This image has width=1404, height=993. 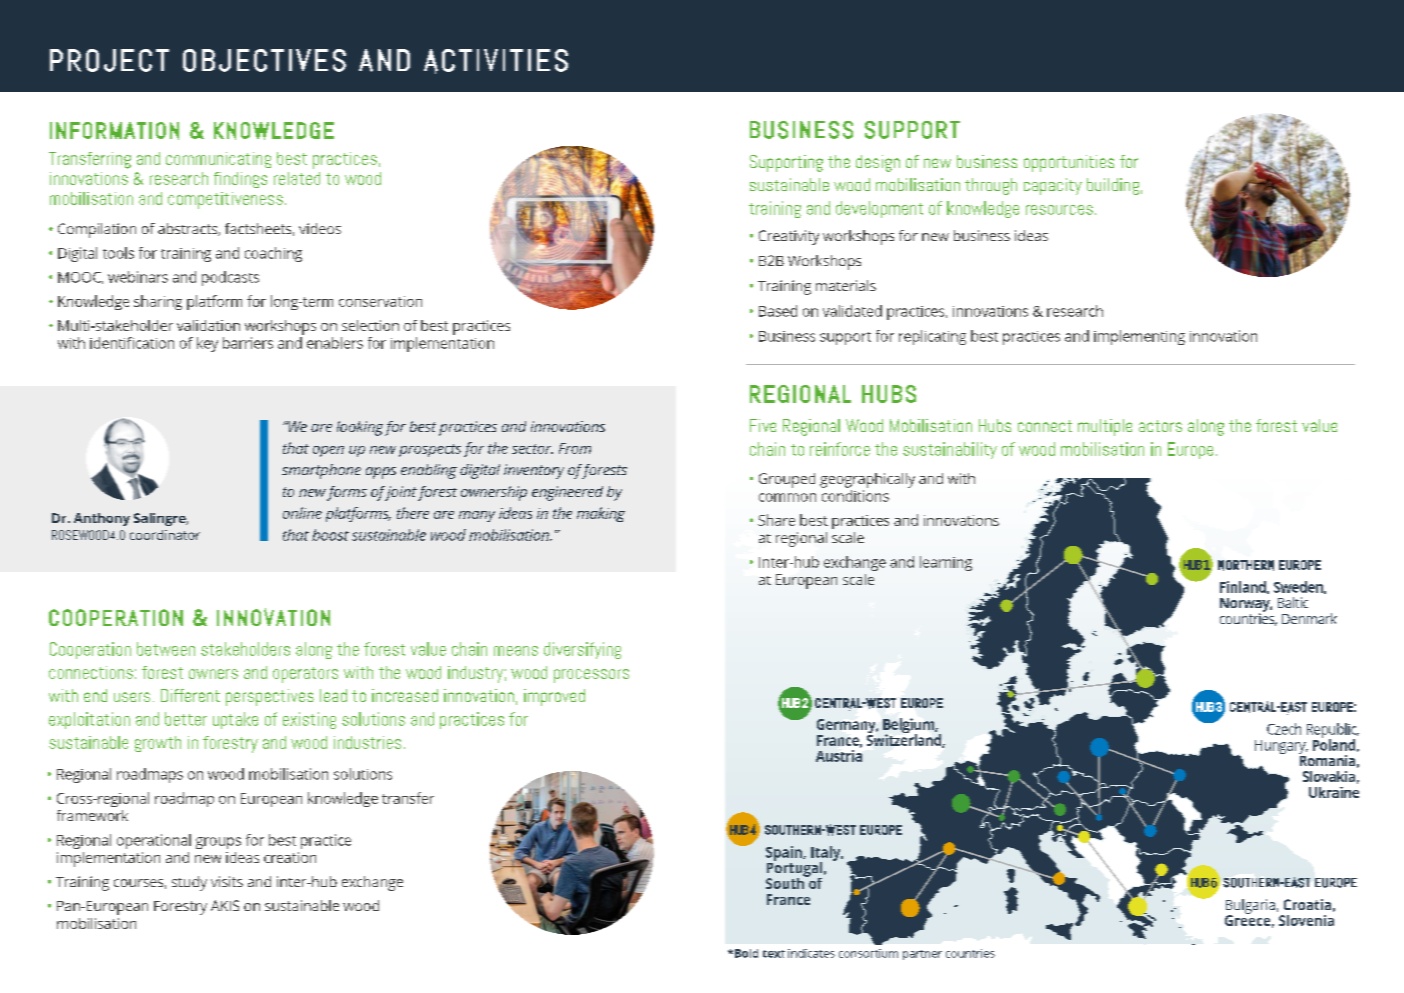 What do you see at coordinates (1284, 729) in the image?
I see `Czech` at bounding box center [1284, 729].
